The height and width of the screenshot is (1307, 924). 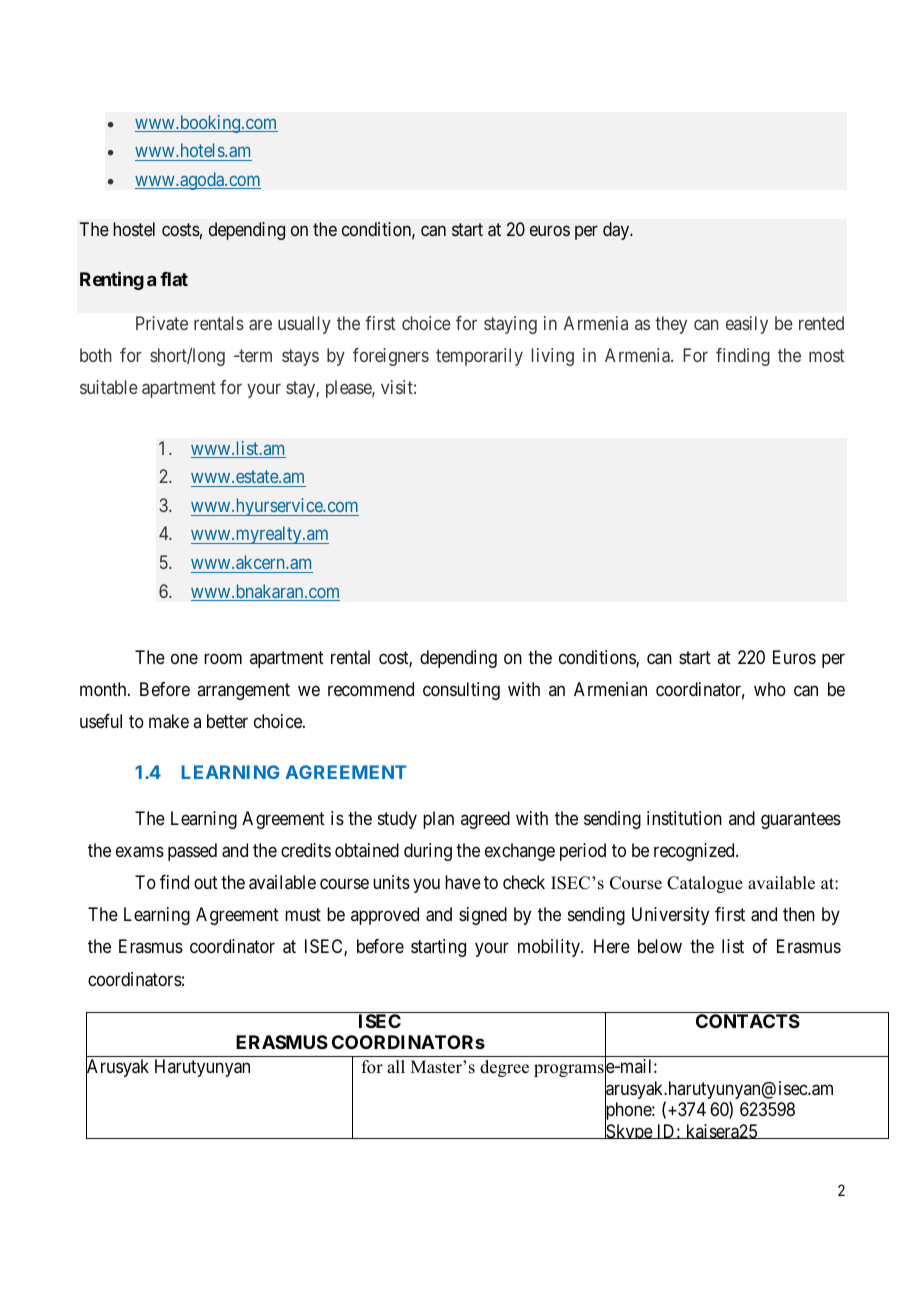 What do you see at coordinates (770, 689) in the screenshot?
I see `who` at bounding box center [770, 689].
